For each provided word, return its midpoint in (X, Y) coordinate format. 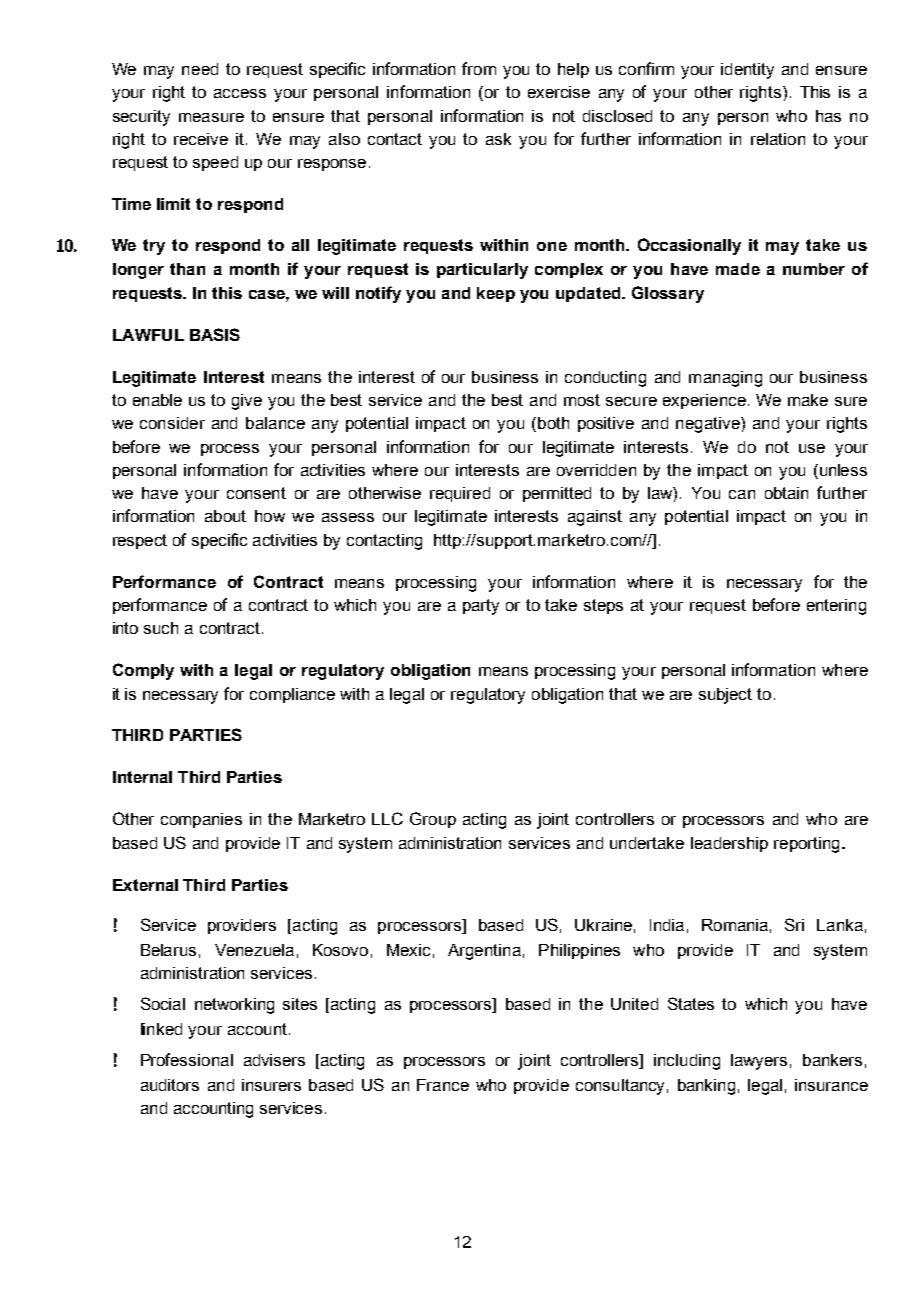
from (479, 68)
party (481, 607)
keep (496, 294)
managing (725, 379)
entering (836, 607)
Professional (187, 1059)
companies (201, 820)
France (443, 1085)
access (240, 93)
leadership (729, 844)
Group (433, 820)
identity (747, 71)
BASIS (215, 334)
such (161, 628)
